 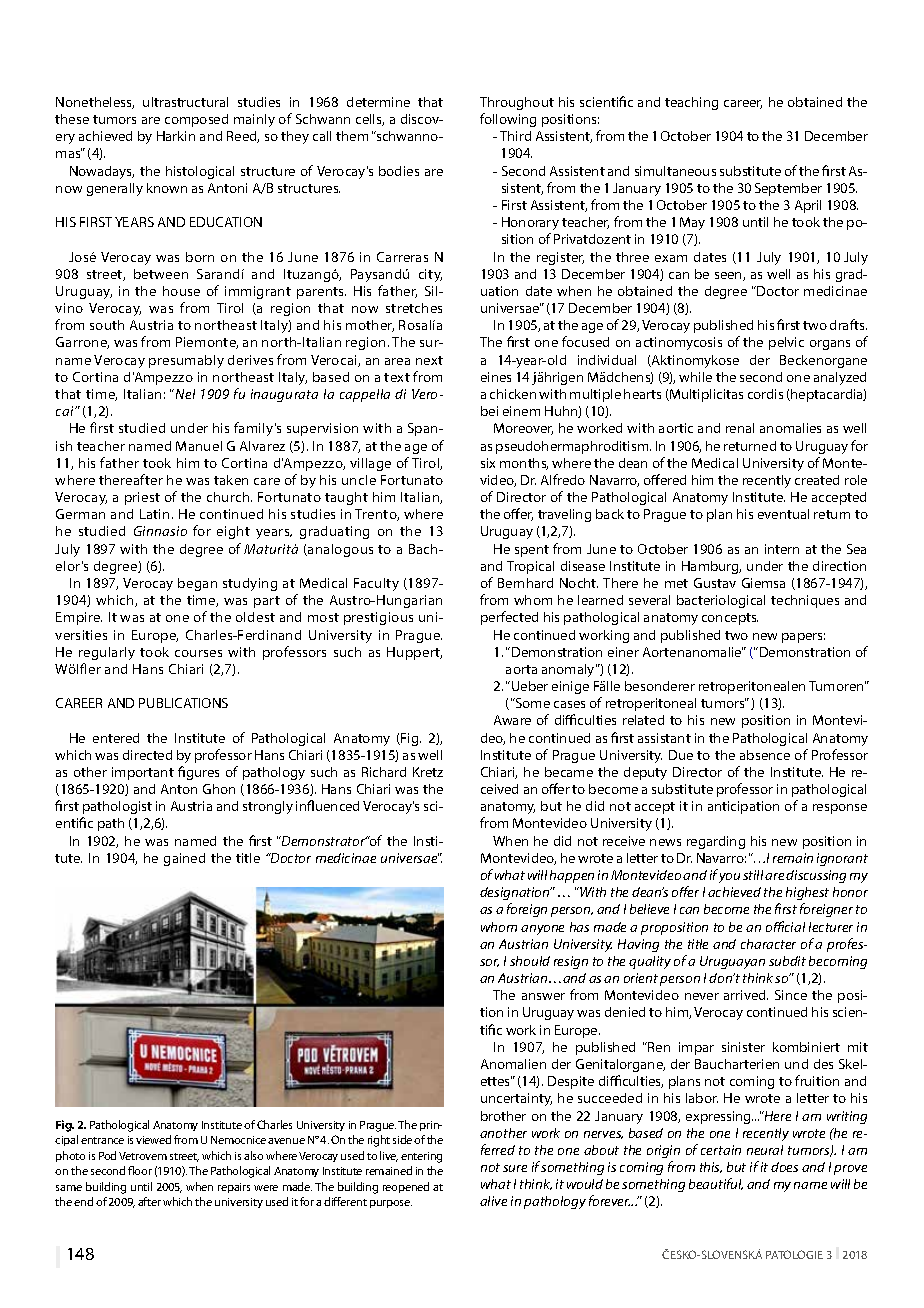 What do you see at coordinates (421, 1157) in the screenshot?
I see `entering` at bounding box center [421, 1157].
